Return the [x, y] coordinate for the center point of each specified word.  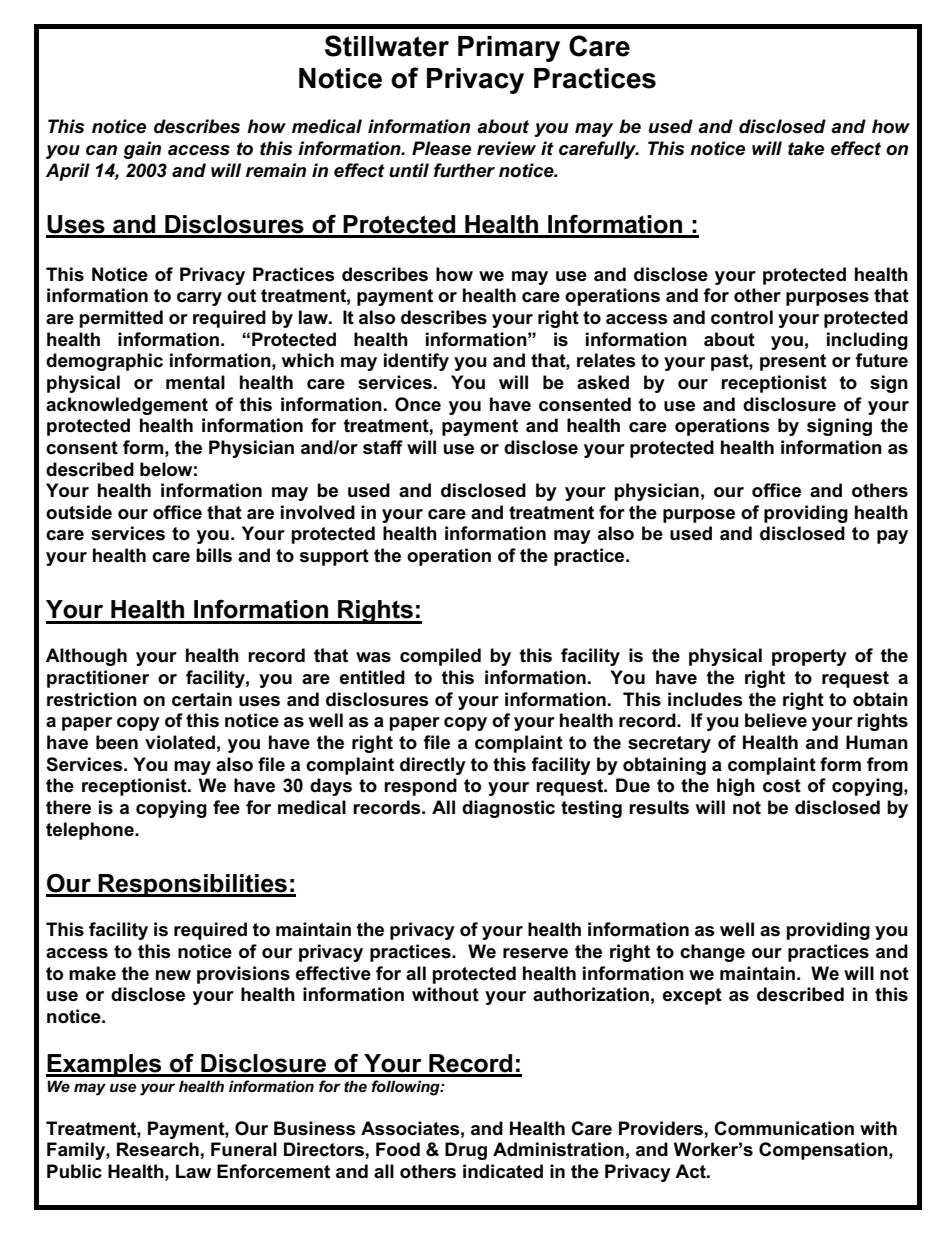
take [806, 148]
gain [142, 150]
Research [158, 1149]
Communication [784, 1128]
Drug [466, 1151]
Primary [509, 49]
